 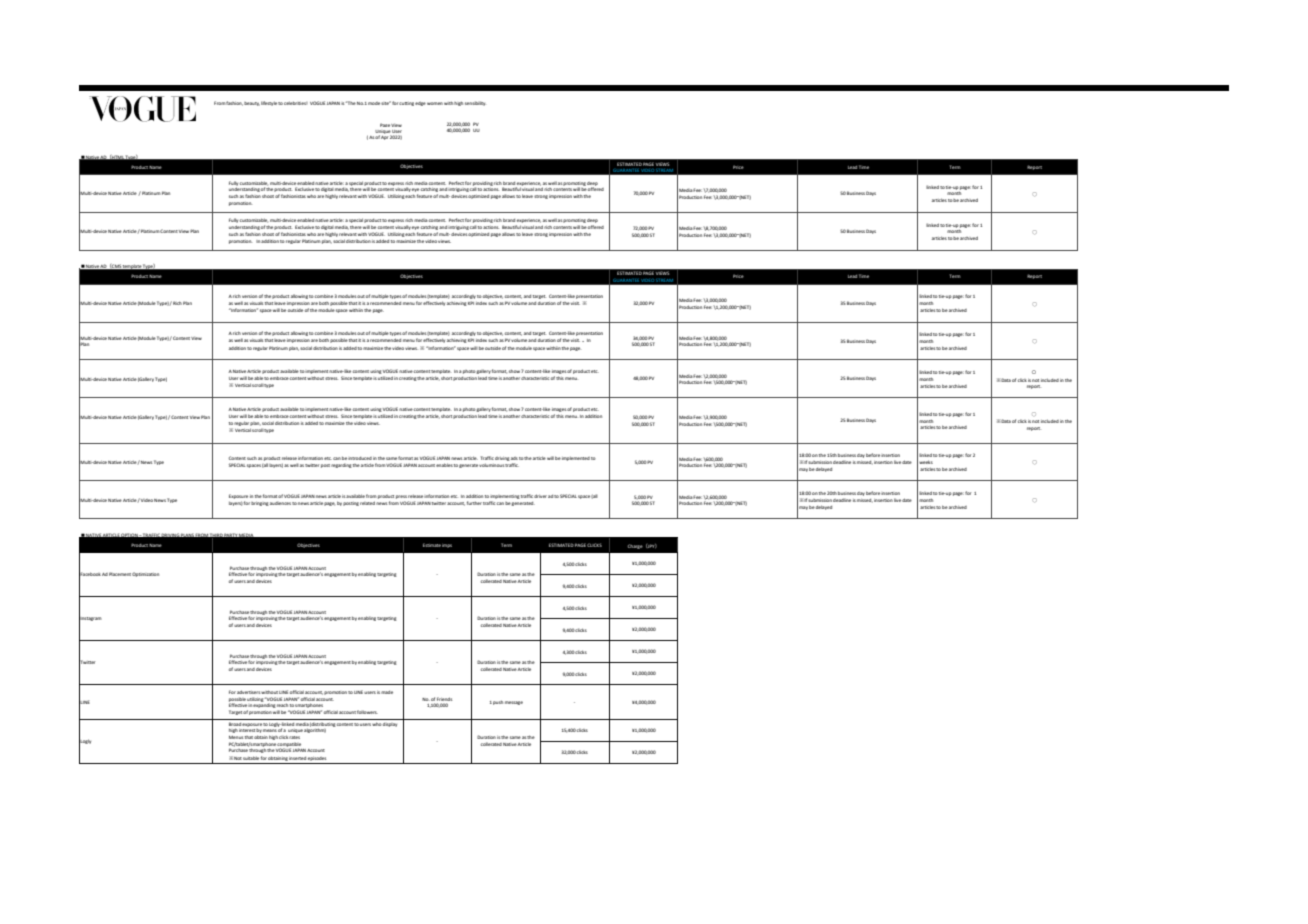 I want to click on voluminous, so click(x=491, y=465).
